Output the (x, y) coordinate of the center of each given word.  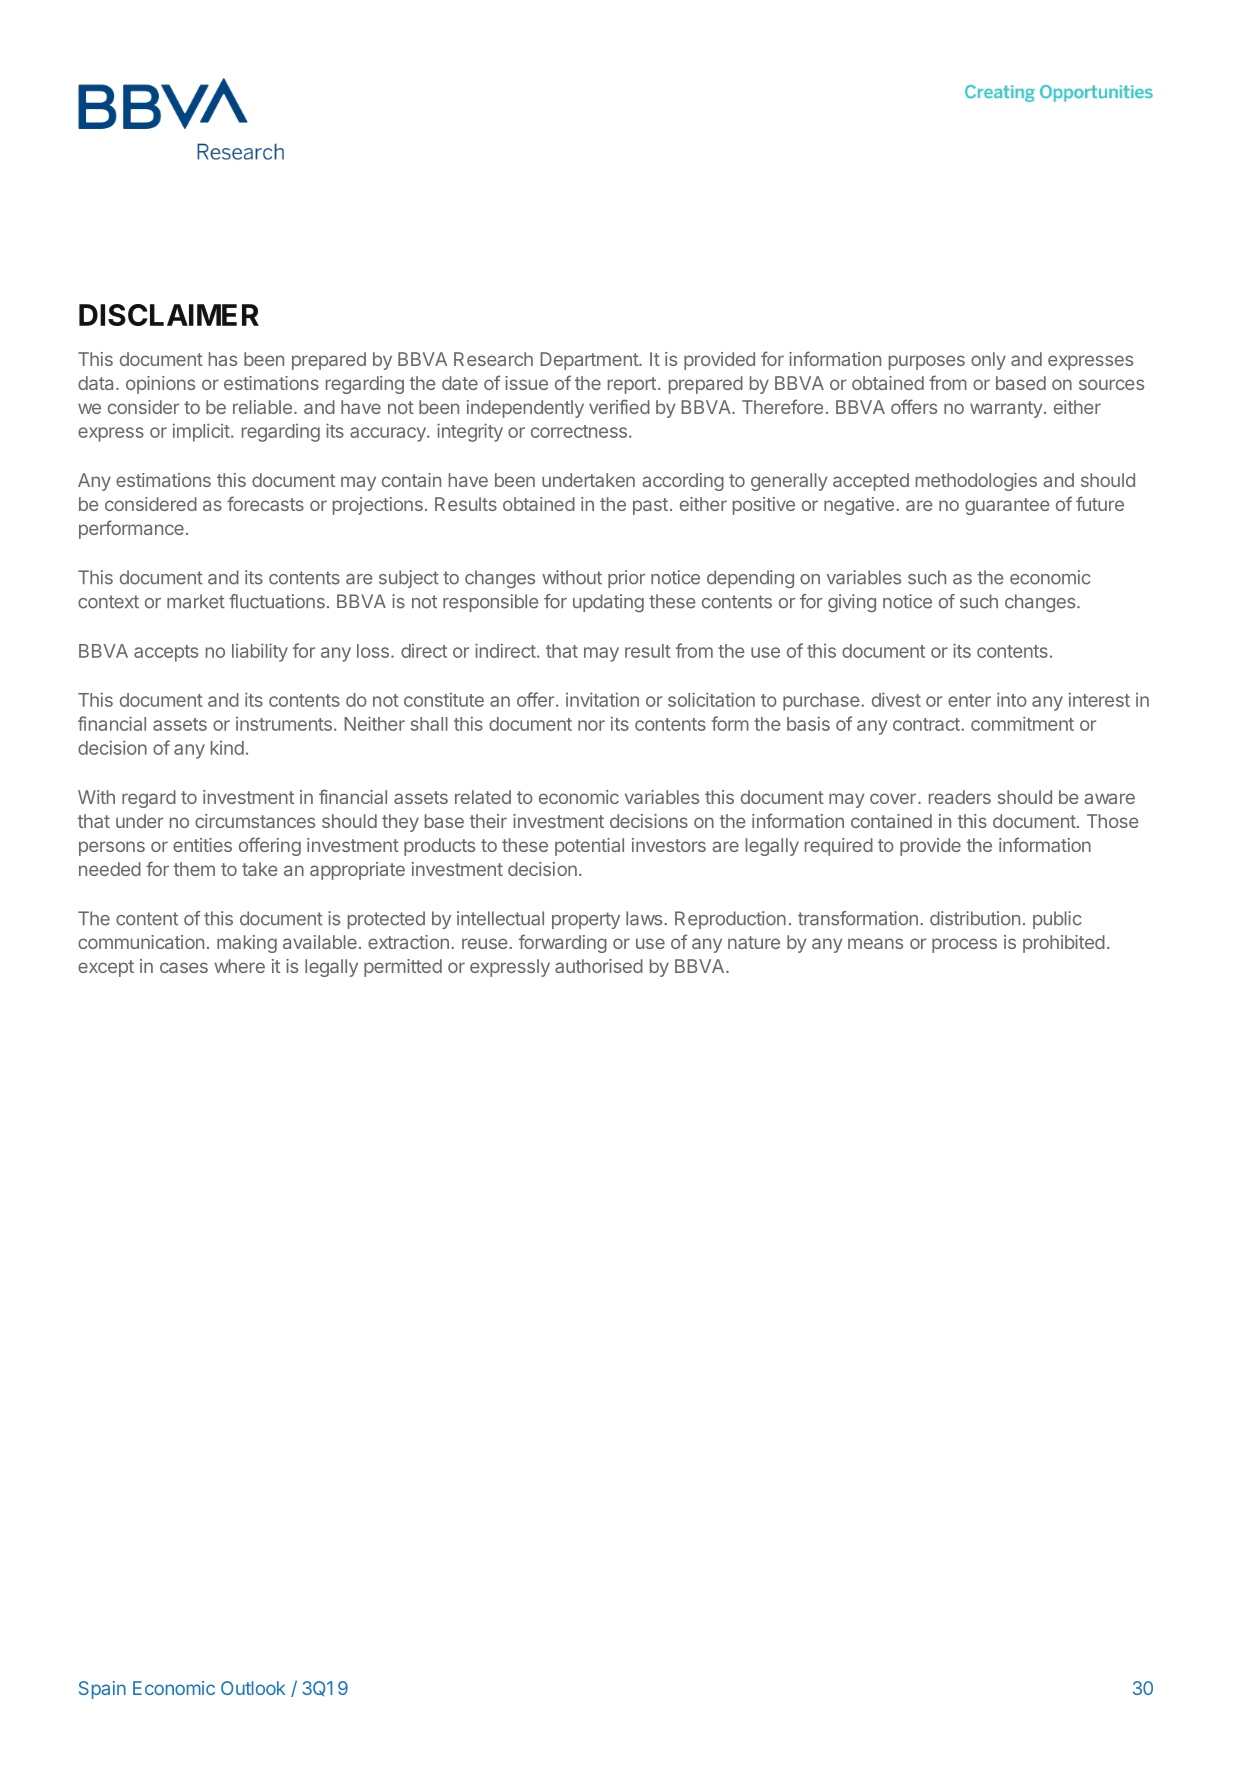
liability (260, 652)
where (239, 966)
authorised (599, 966)
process (964, 945)
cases (184, 967)
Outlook (253, 1688)
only (988, 361)
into (1012, 699)
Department (590, 361)
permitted (403, 968)
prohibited (1064, 944)
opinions (160, 385)
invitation (602, 699)
